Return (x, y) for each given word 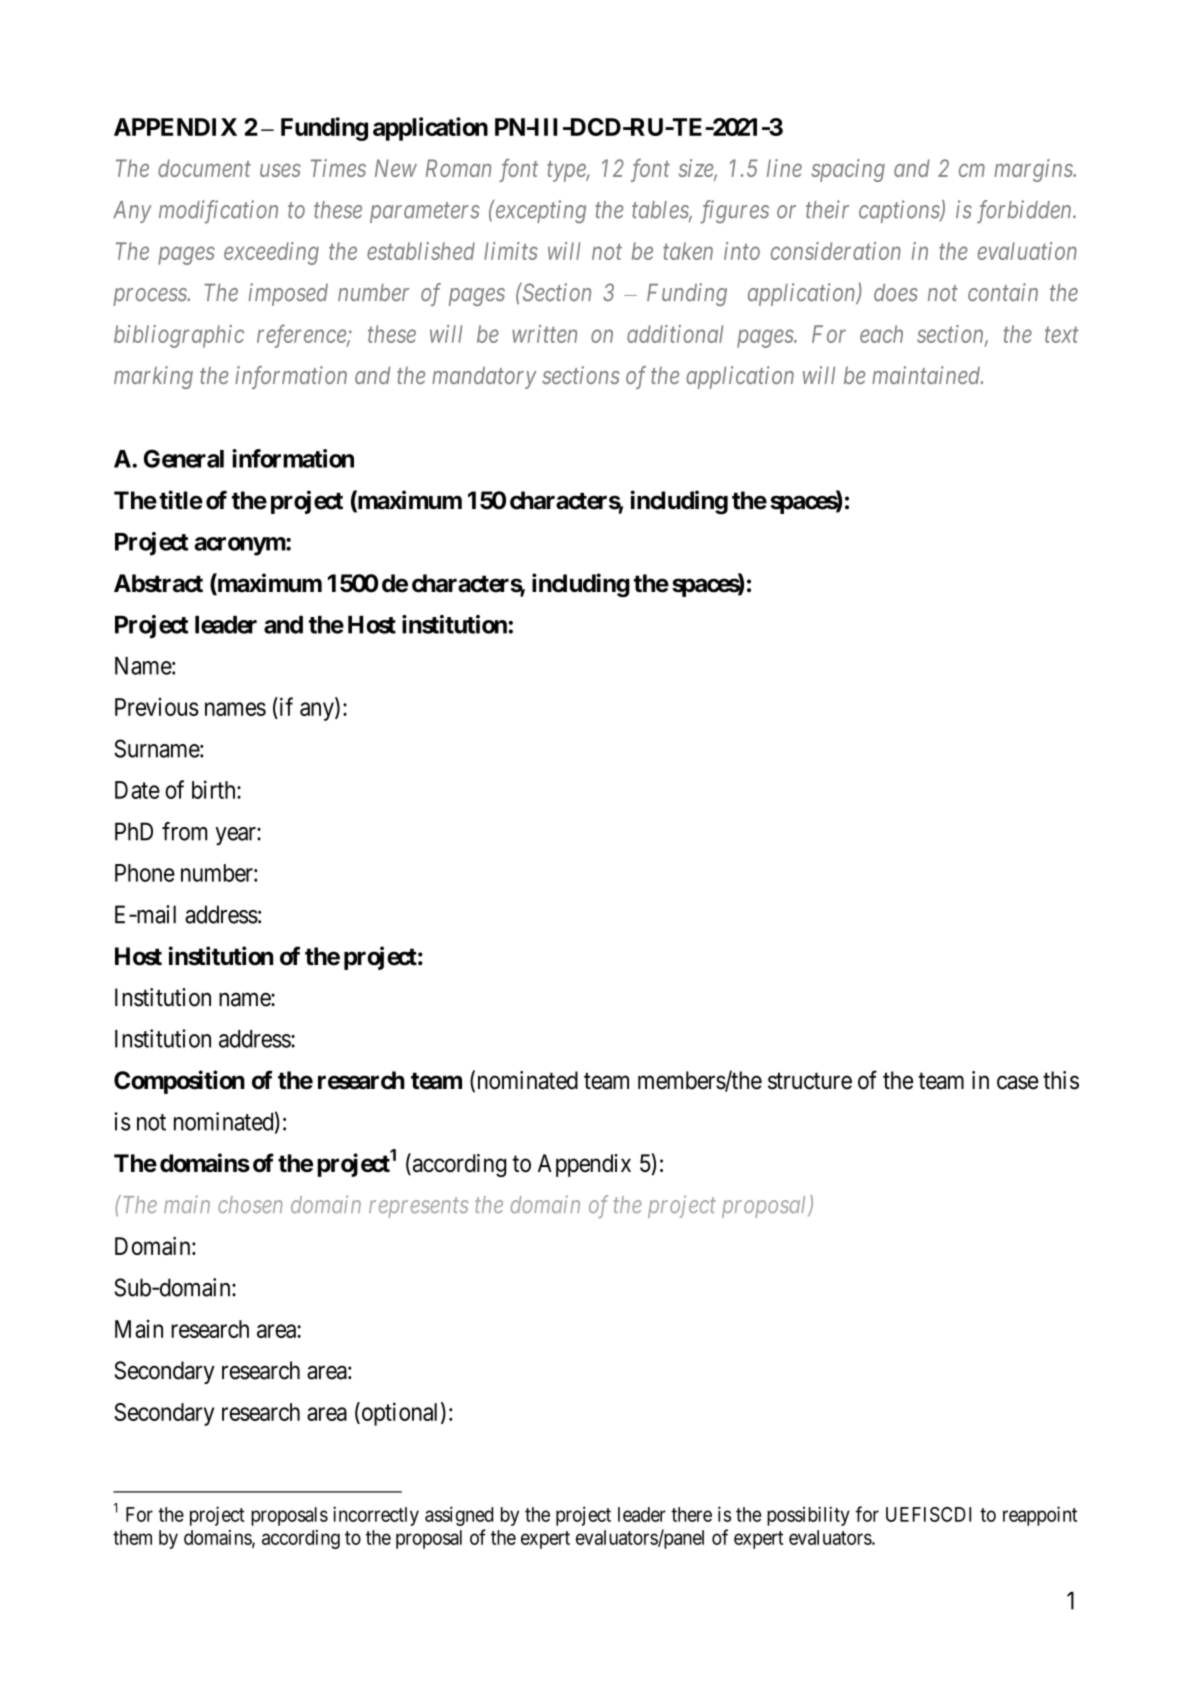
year (236, 836)
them (132, 1537)
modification (218, 212)
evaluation (1027, 251)
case (1018, 1082)
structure (810, 1081)
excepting (539, 212)
